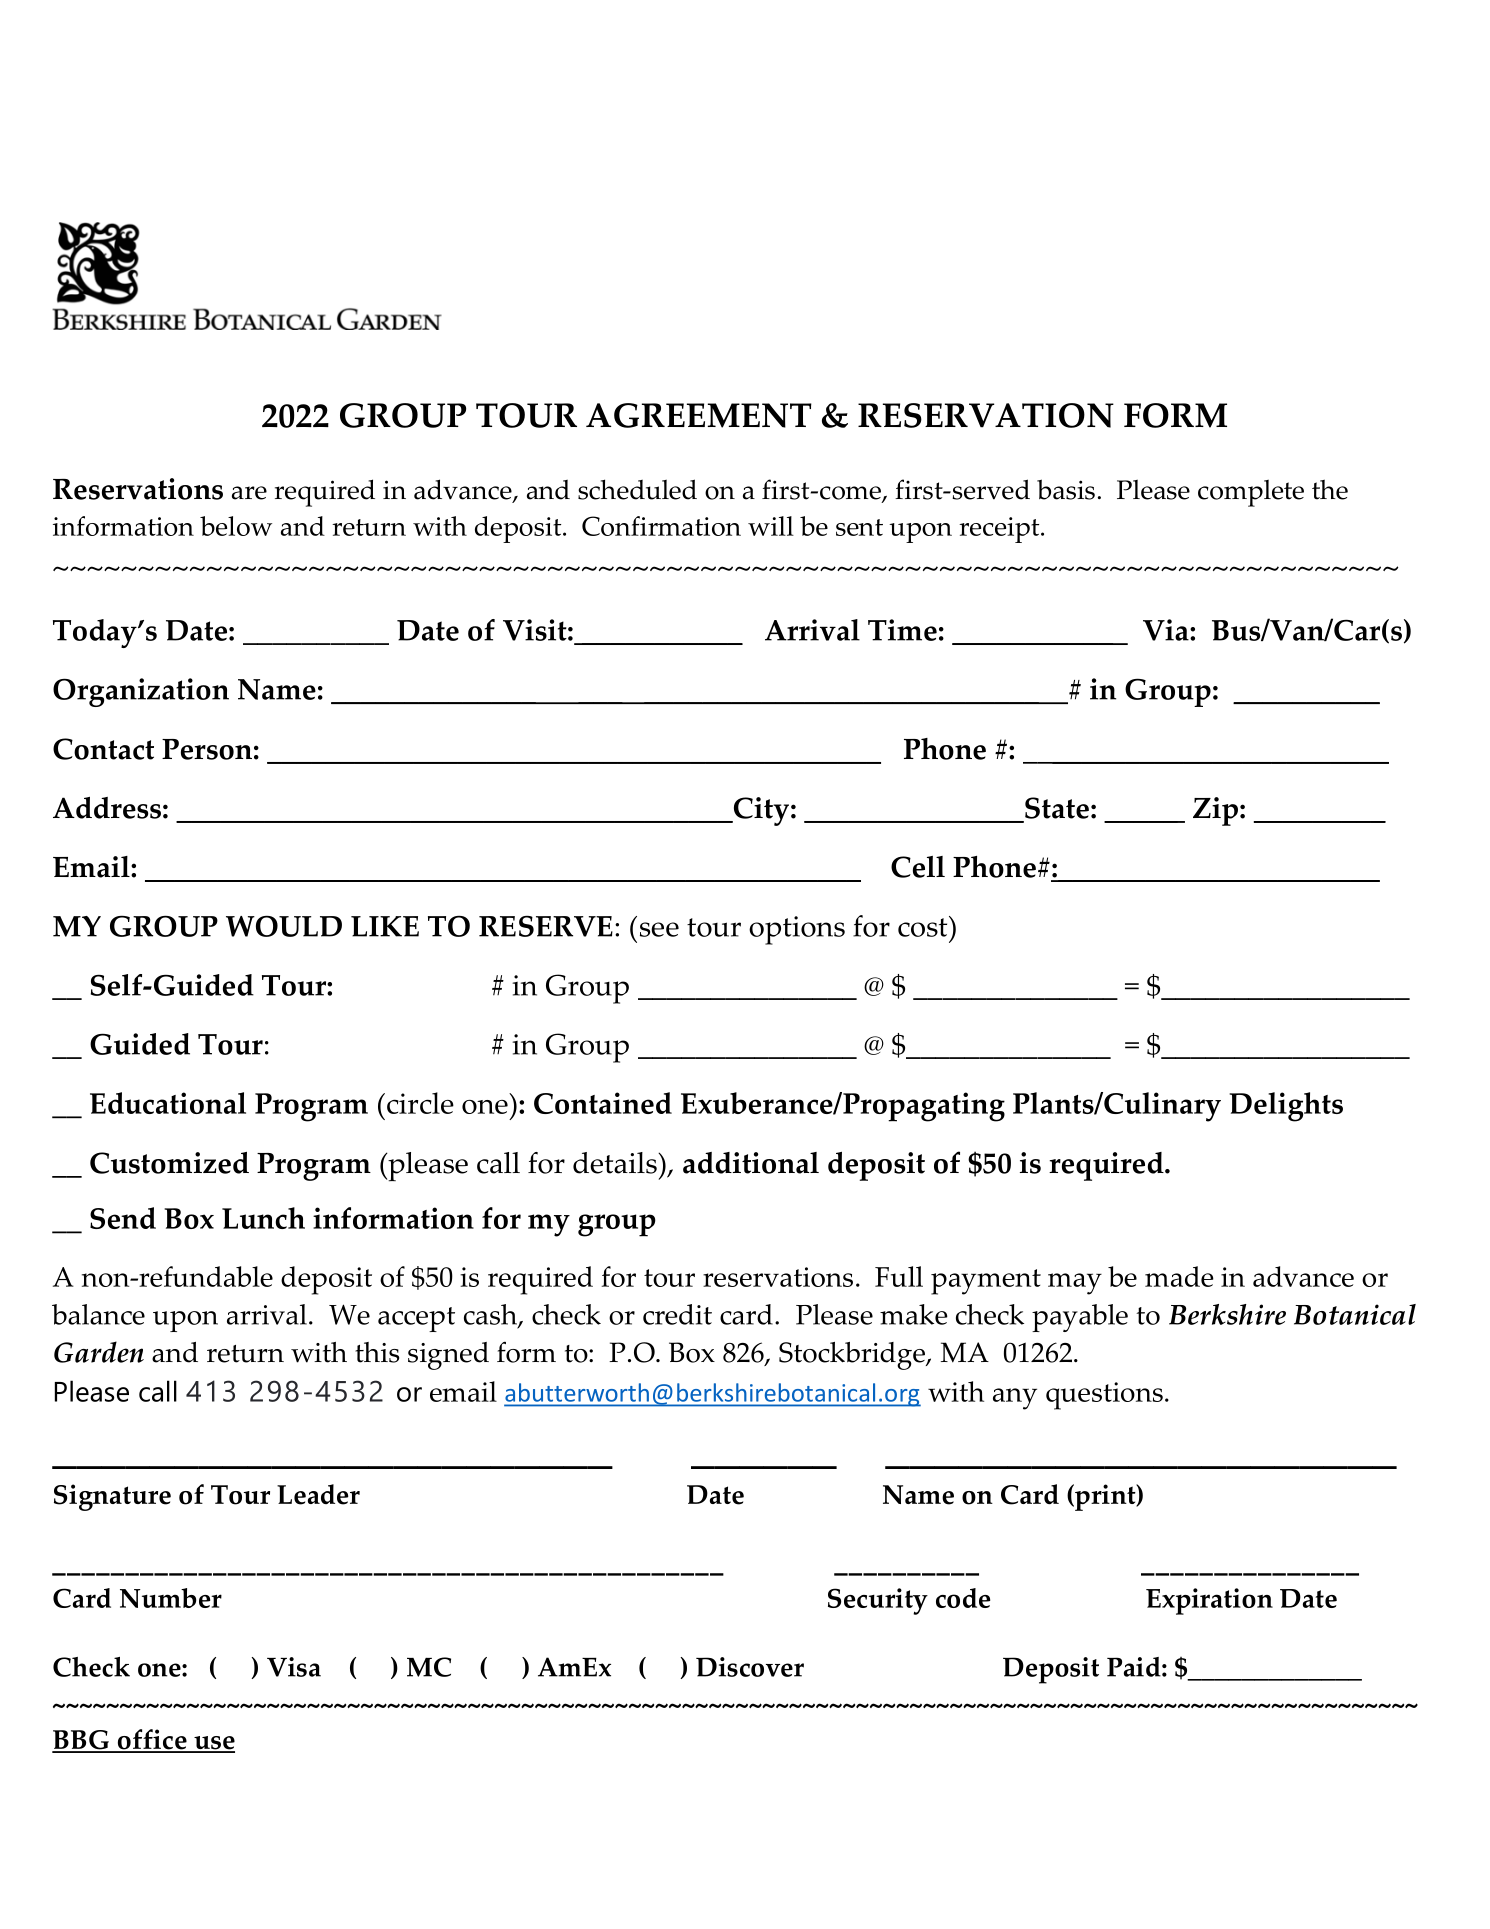  What do you see at coordinates (249, 493) in the image?
I see `are` at bounding box center [249, 493].
